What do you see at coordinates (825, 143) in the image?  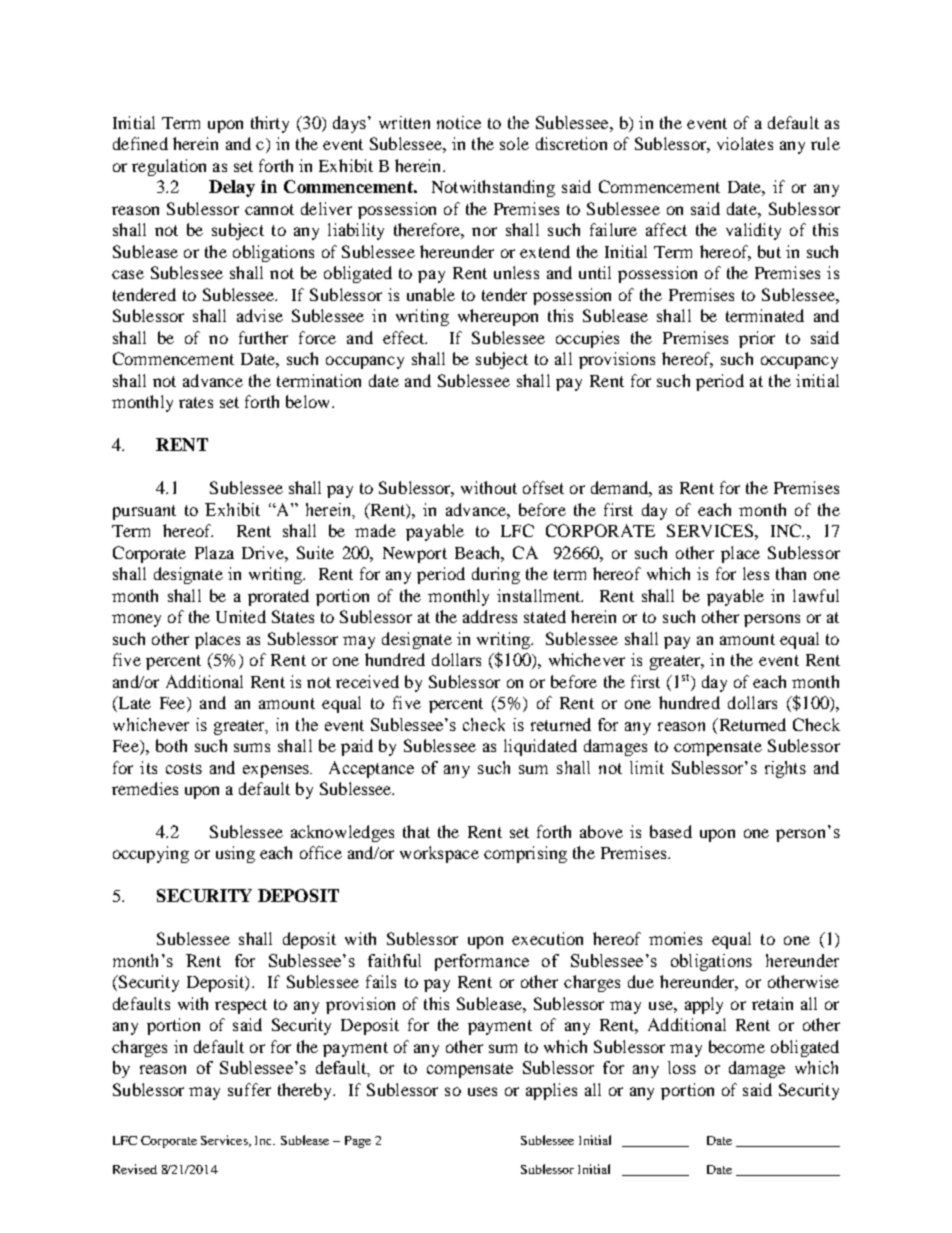 I see `rule` at bounding box center [825, 143].
